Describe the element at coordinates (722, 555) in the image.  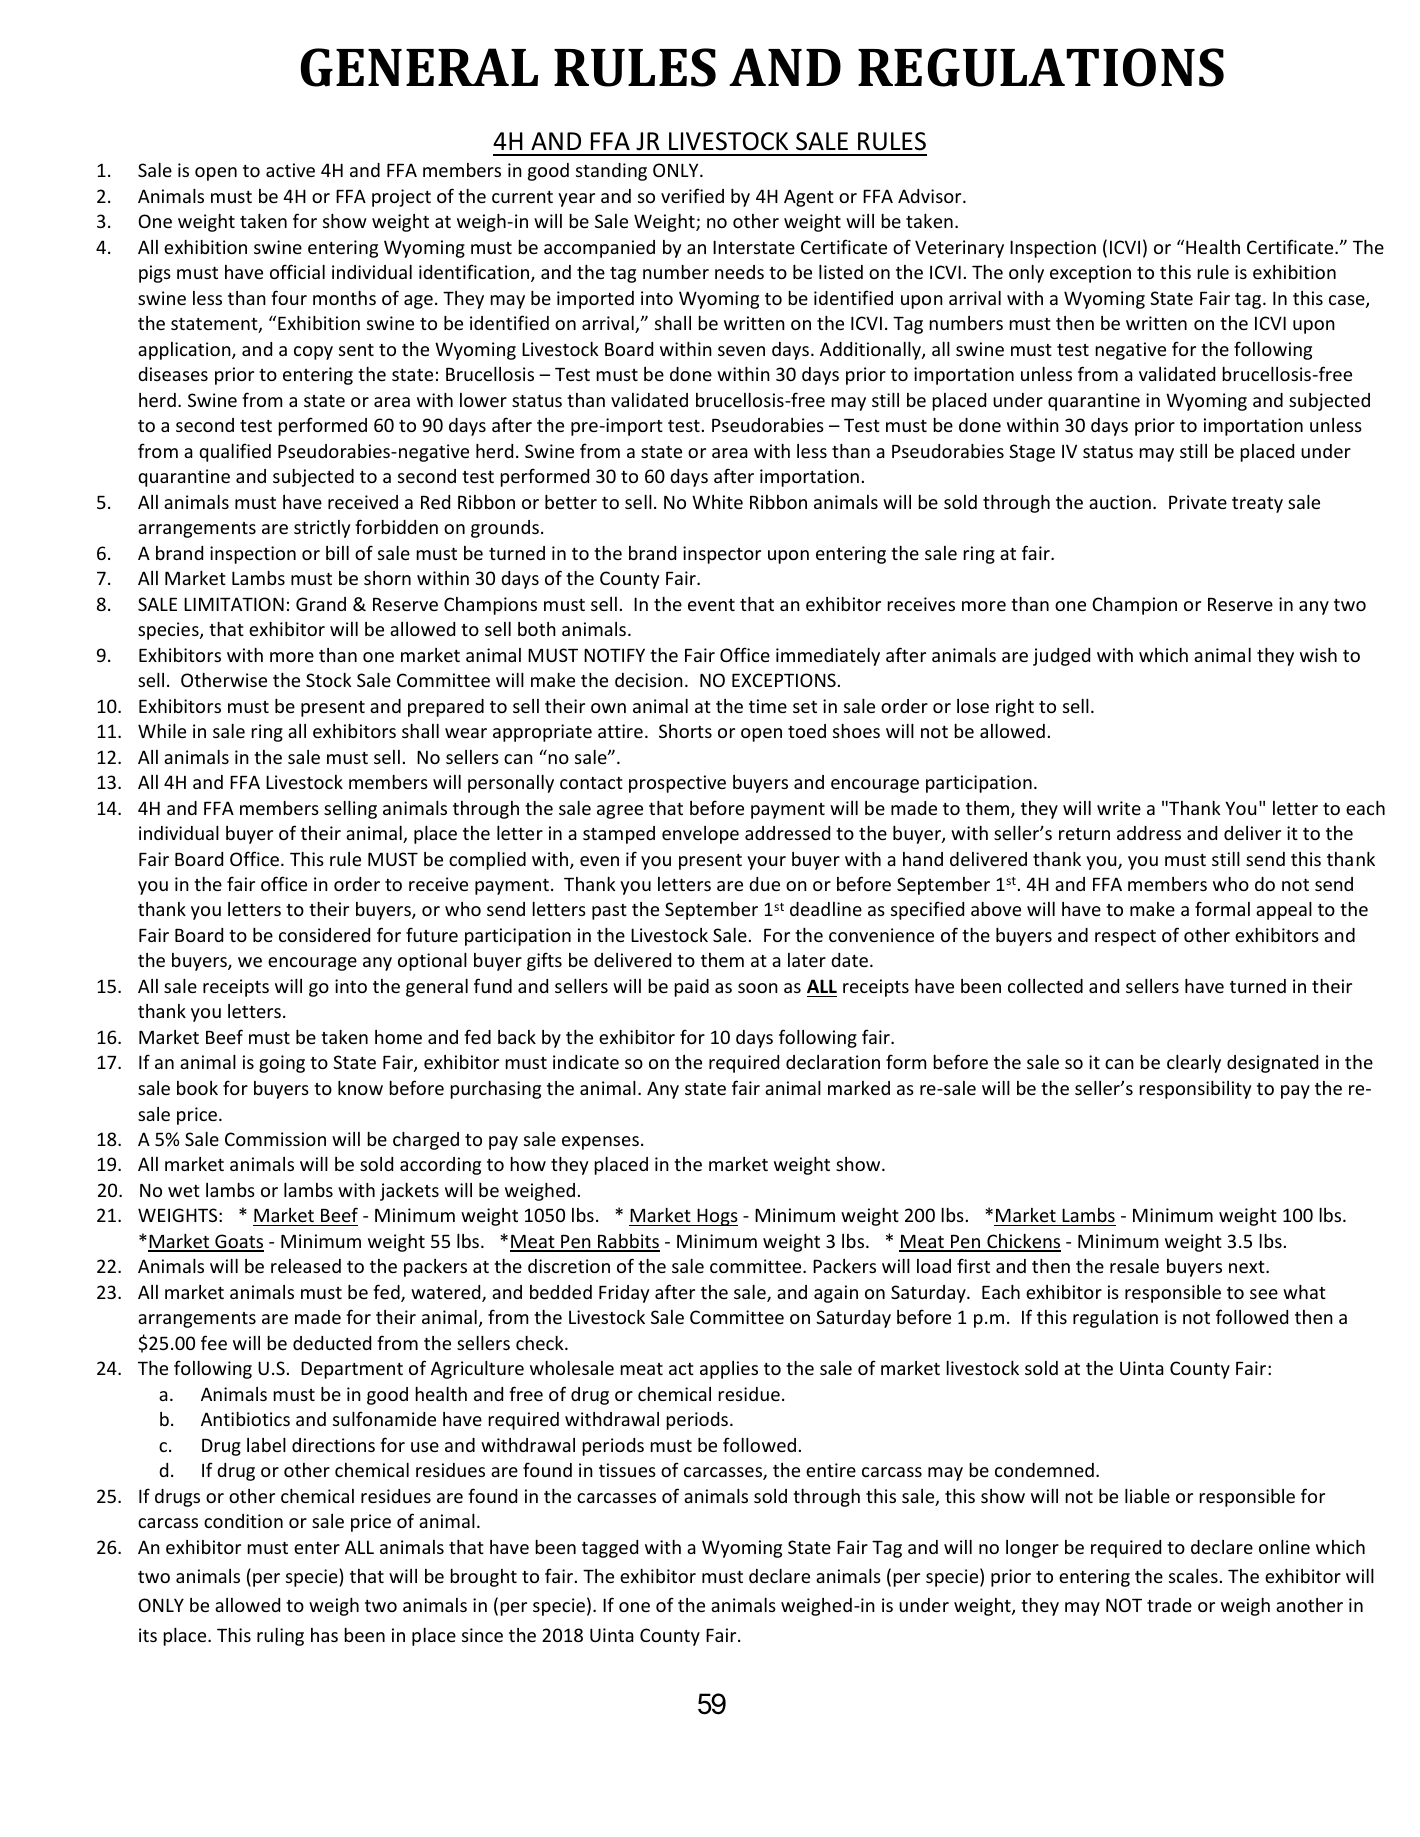
I see `inspector` at that location.
